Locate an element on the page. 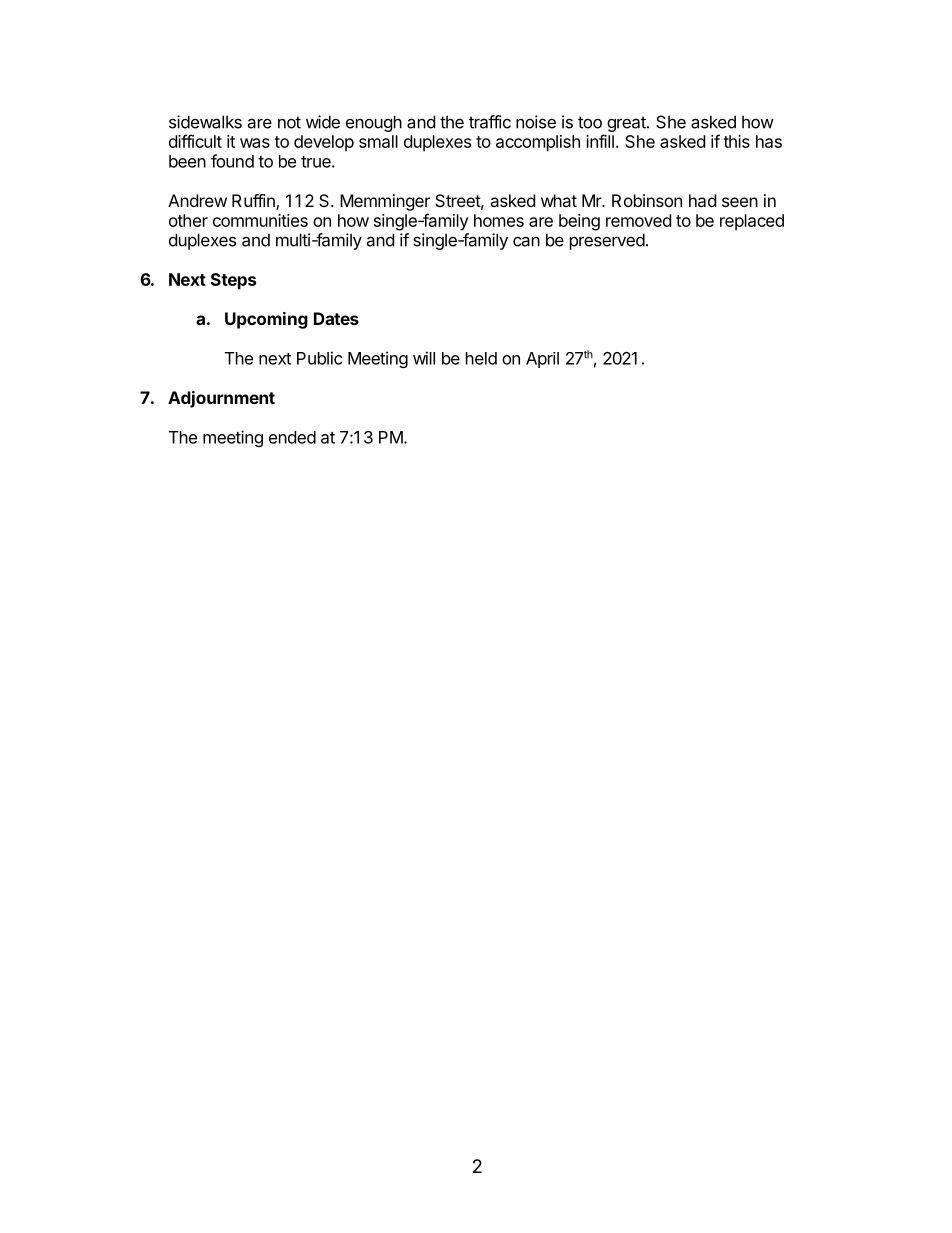 The height and width of the document is (1233, 952). was is located at coordinates (255, 143).
